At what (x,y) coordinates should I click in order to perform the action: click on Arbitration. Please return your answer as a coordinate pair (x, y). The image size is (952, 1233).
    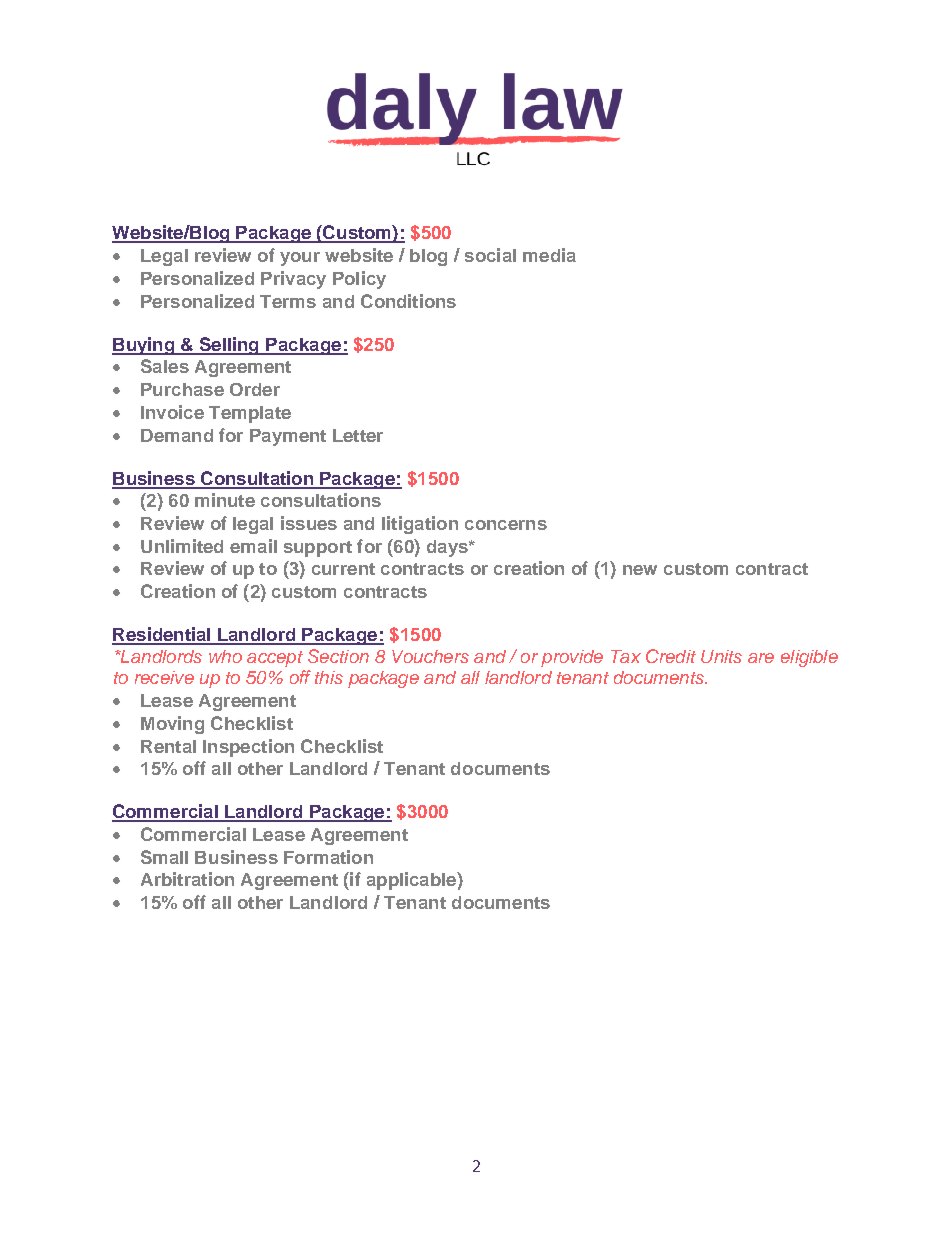
    Looking at the image, I should click on (187, 879).
